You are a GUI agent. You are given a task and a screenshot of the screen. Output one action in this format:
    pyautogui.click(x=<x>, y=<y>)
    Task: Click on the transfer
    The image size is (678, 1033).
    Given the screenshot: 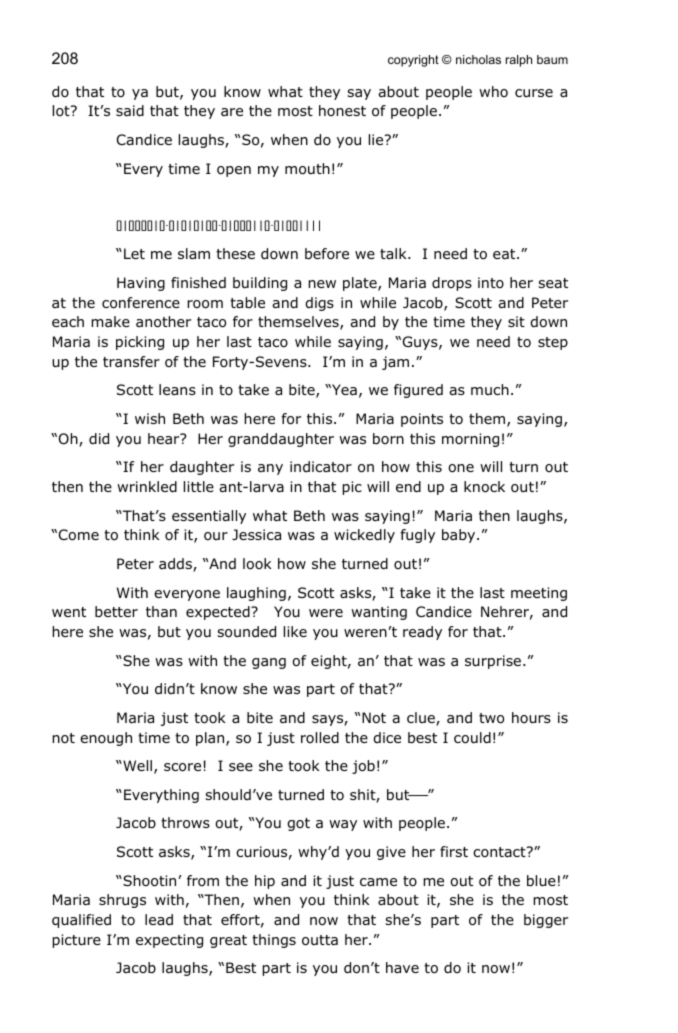 What is the action you would take?
    pyautogui.click(x=131, y=361)
